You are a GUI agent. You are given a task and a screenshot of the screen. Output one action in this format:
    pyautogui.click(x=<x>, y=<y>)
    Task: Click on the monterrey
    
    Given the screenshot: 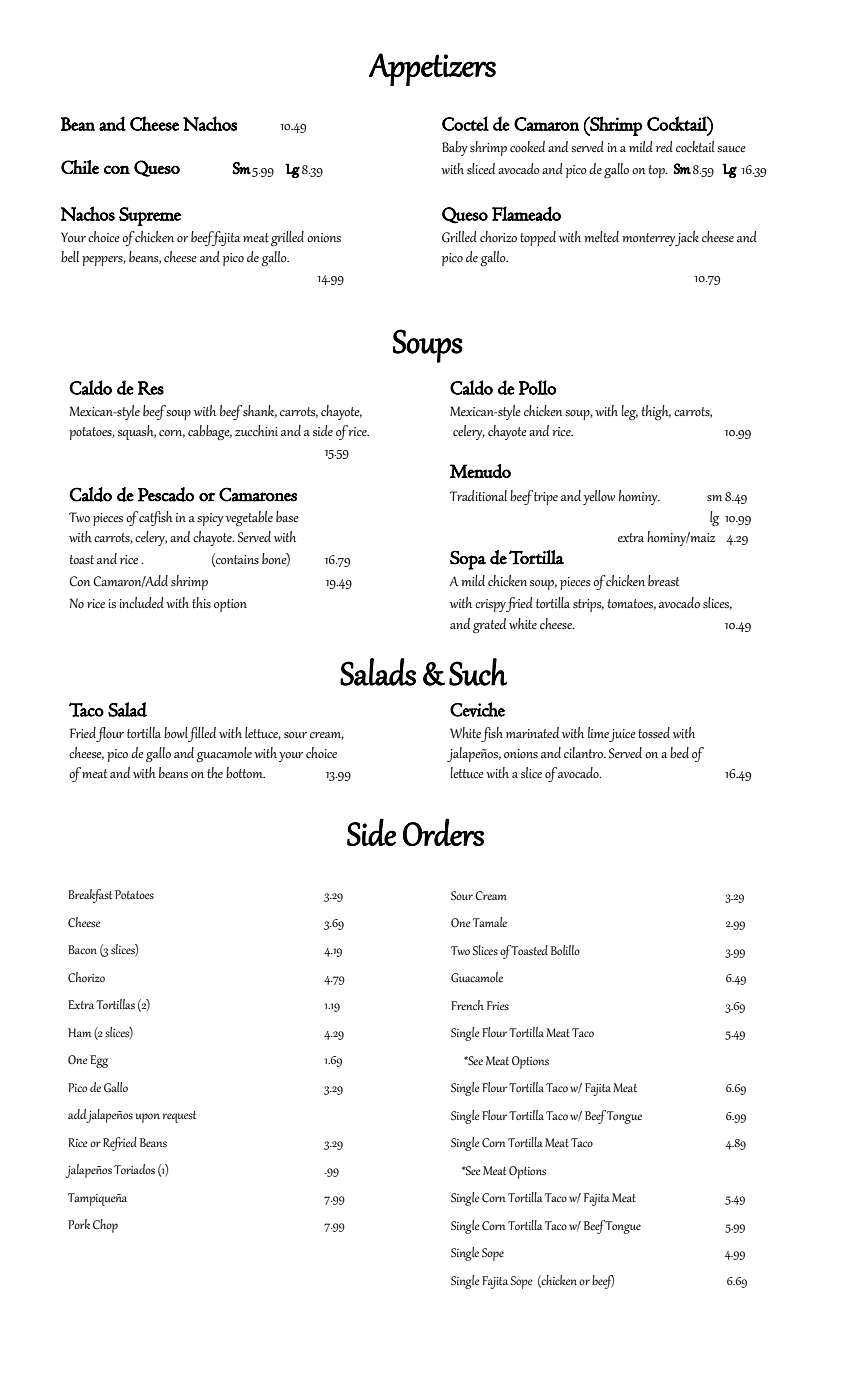 What is the action you would take?
    pyautogui.click(x=650, y=239)
